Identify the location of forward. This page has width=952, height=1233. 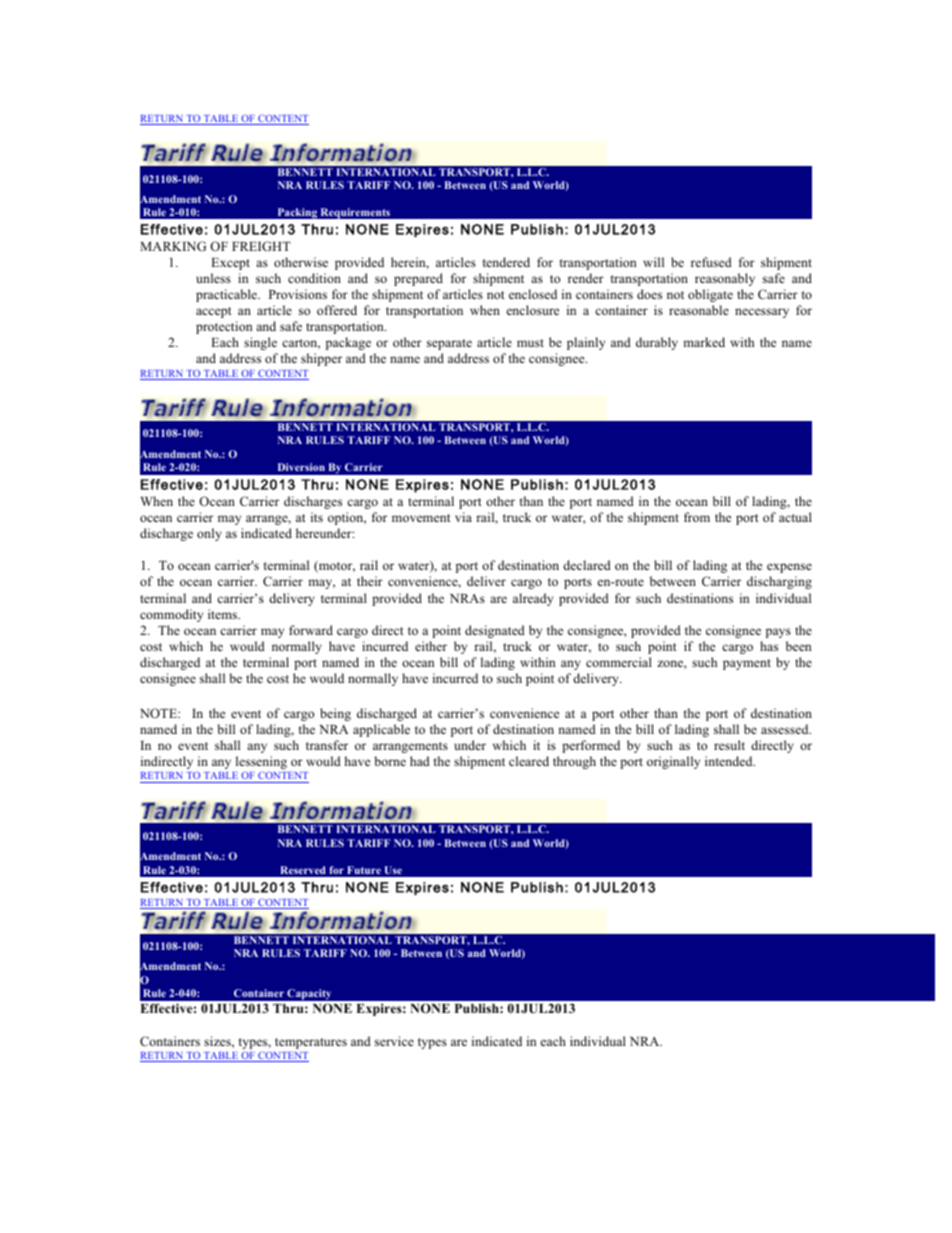
(311, 630).
